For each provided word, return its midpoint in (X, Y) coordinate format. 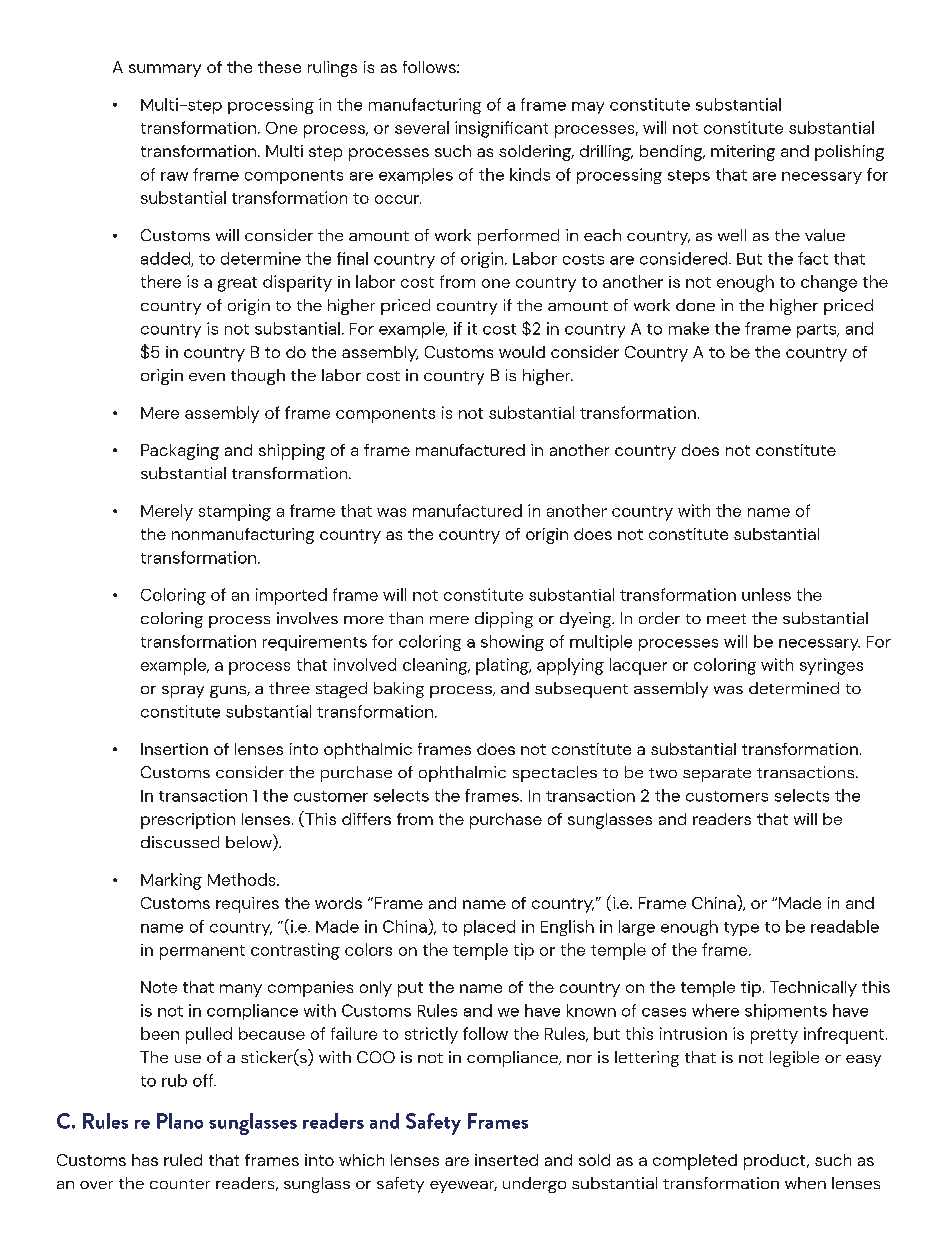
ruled (183, 1160)
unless (766, 594)
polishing (849, 153)
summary (165, 70)
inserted (506, 1160)
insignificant (501, 129)
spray (183, 692)
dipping (504, 620)
